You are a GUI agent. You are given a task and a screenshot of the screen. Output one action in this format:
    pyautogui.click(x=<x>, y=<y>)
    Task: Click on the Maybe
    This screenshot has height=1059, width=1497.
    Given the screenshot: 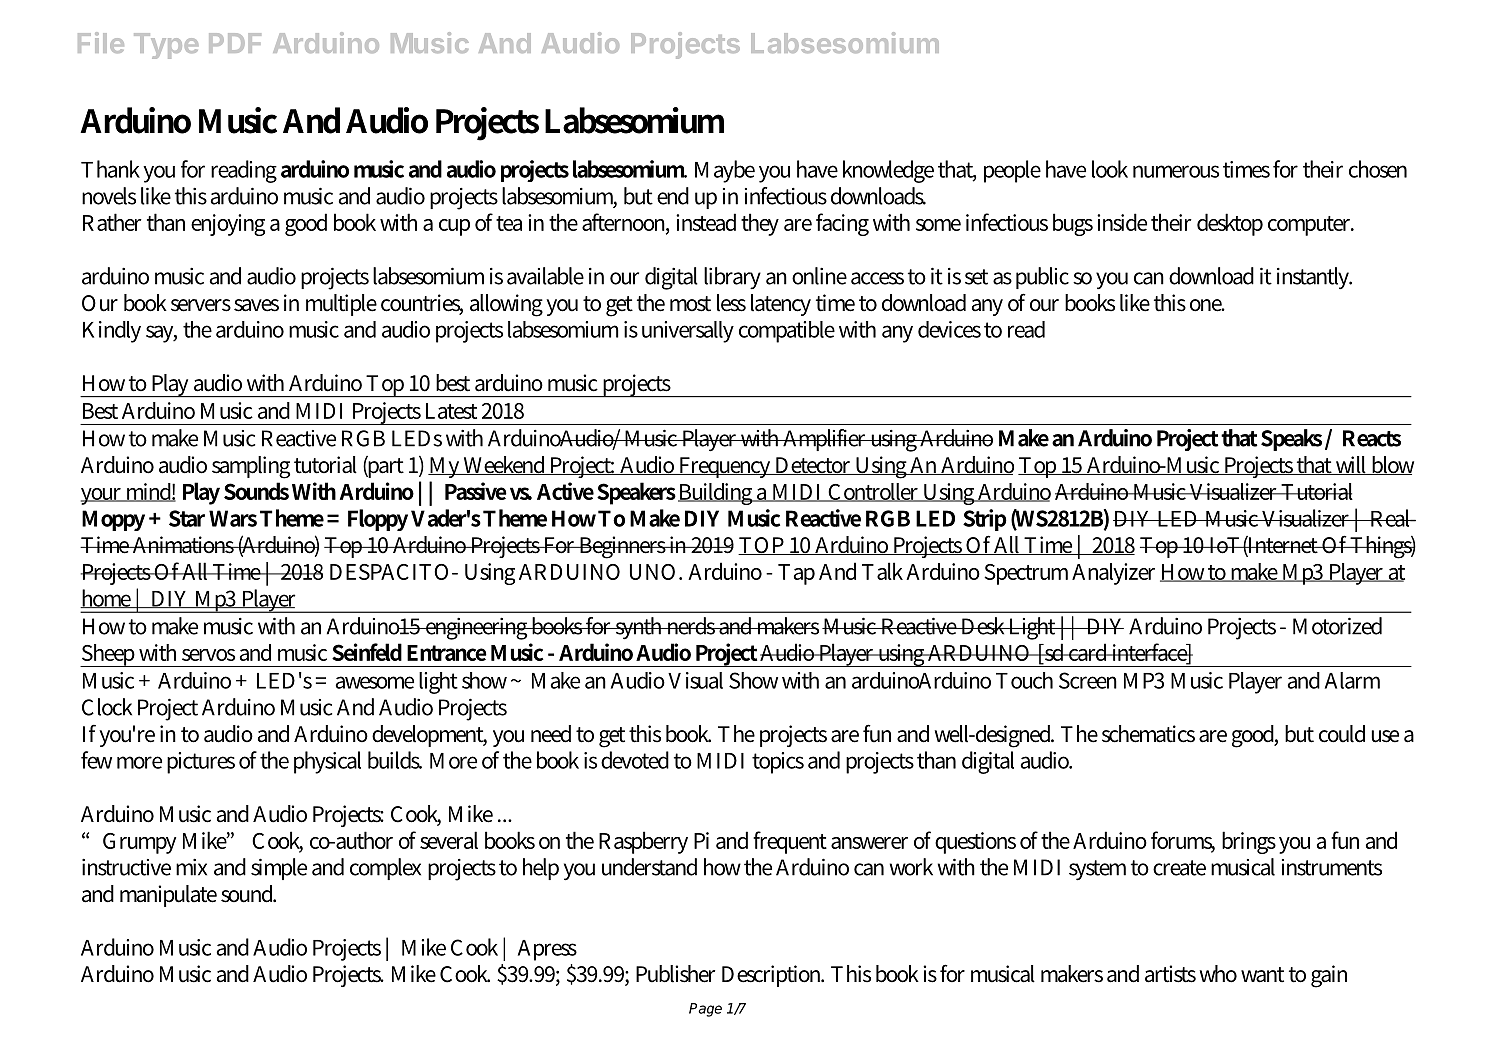 What is the action you would take?
    pyautogui.click(x=725, y=171)
